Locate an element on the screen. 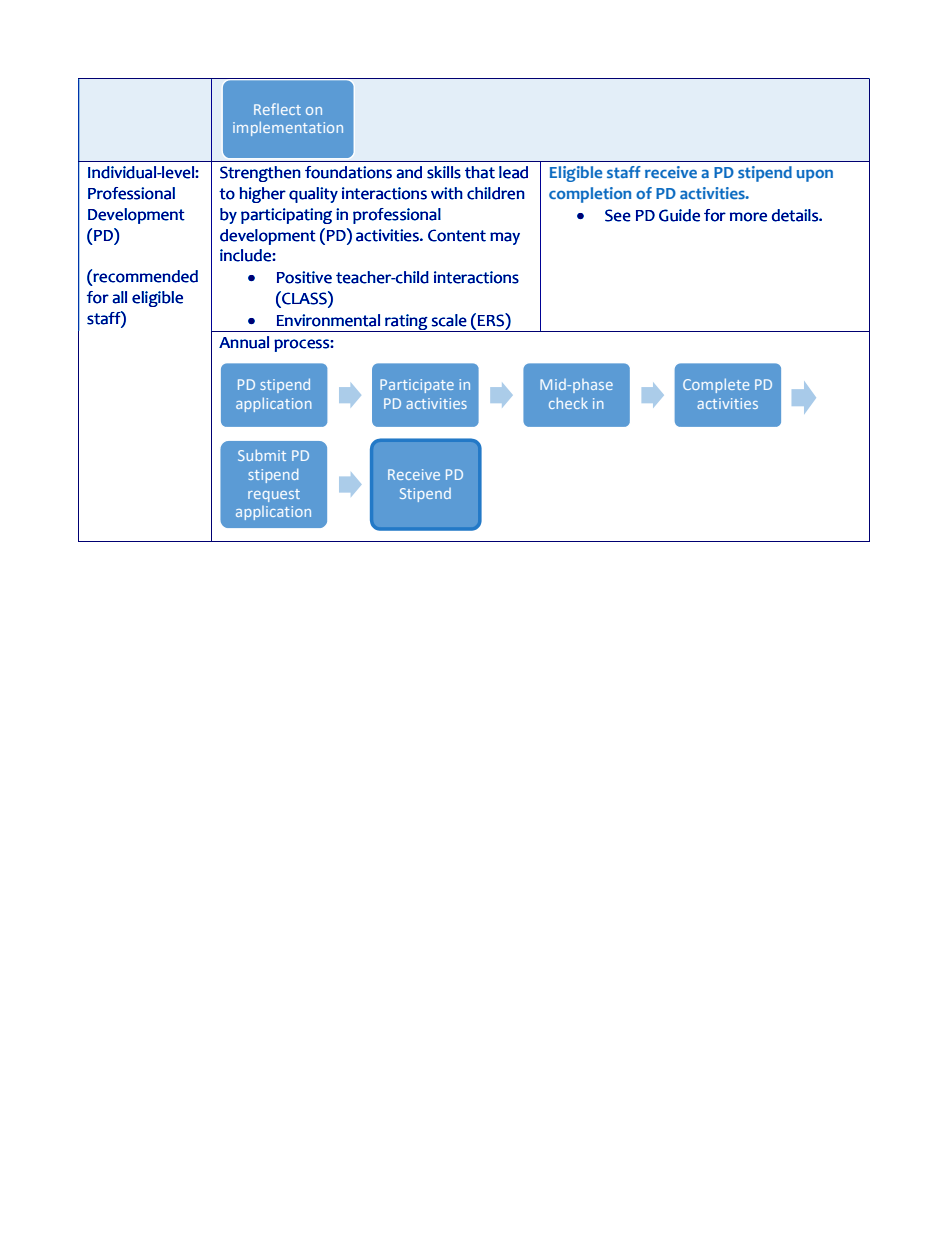 The height and width of the screenshot is (1233, 952). scale is located at coordinates (449, 320).
